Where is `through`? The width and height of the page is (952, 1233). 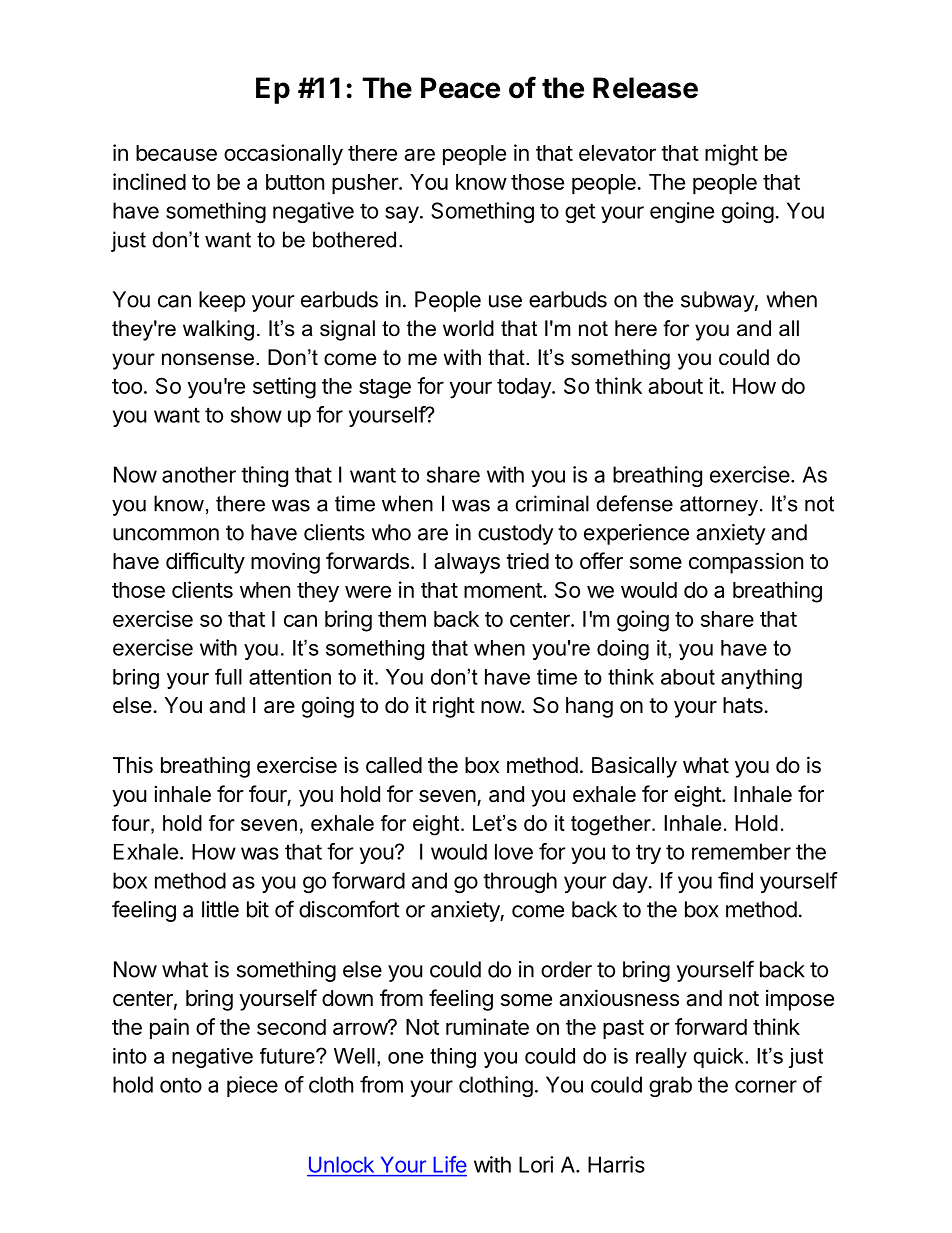 through is located at coordinates (520, 882).
